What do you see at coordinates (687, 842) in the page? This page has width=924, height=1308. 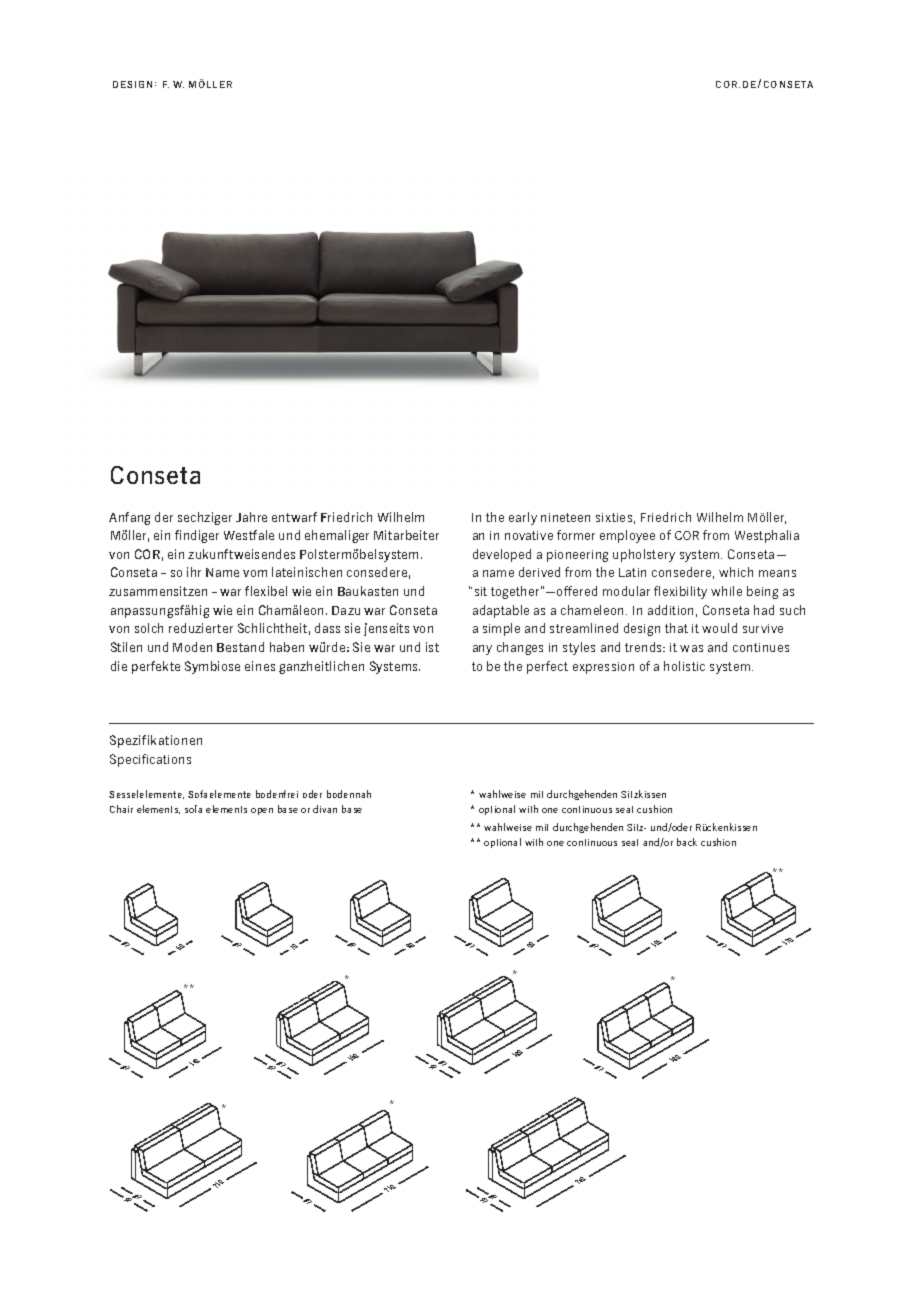 I see `back` at bounding box center [687, 842].
